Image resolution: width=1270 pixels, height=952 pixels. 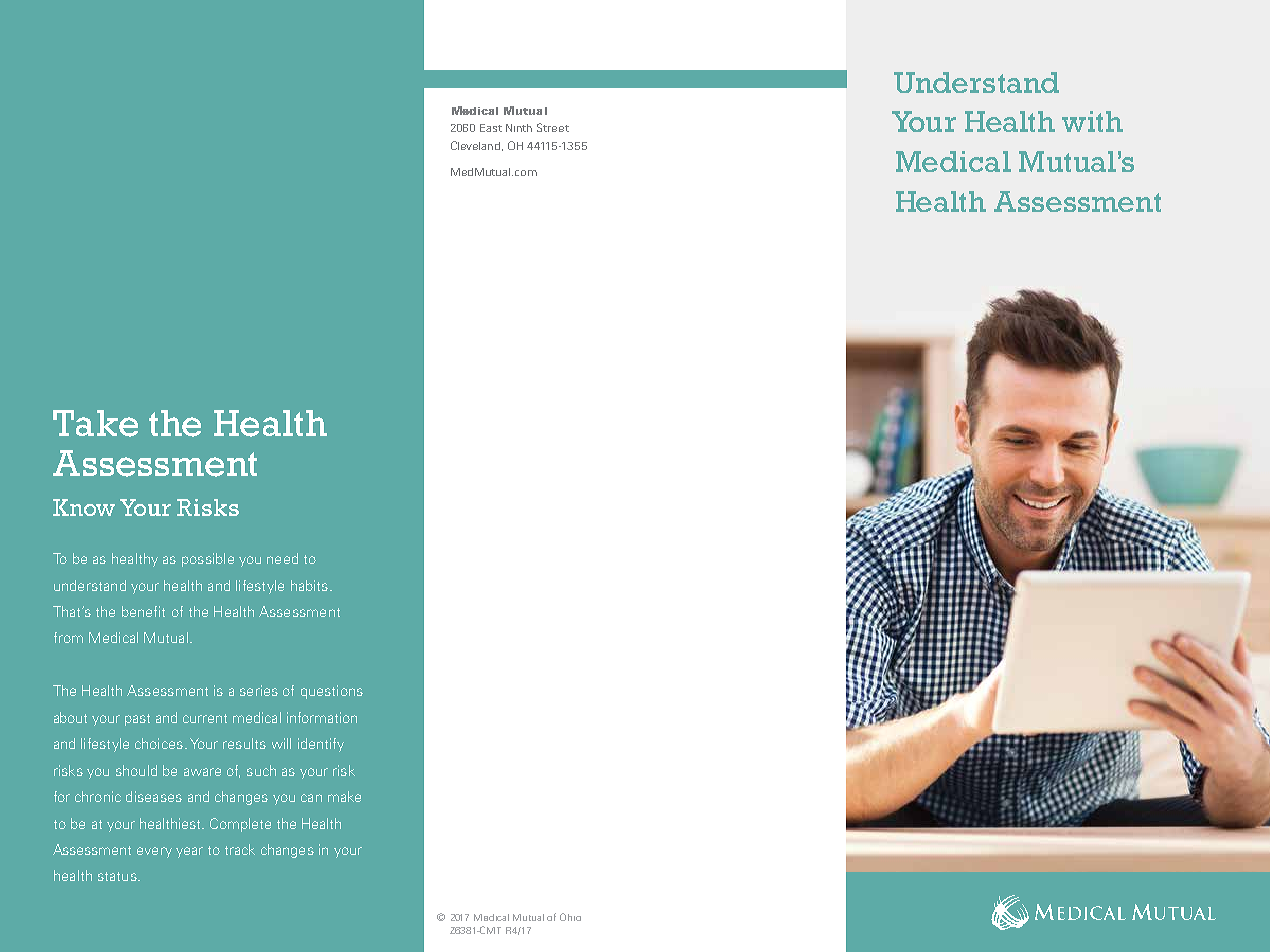 I want to click on need, so click(x=282, y=558).
